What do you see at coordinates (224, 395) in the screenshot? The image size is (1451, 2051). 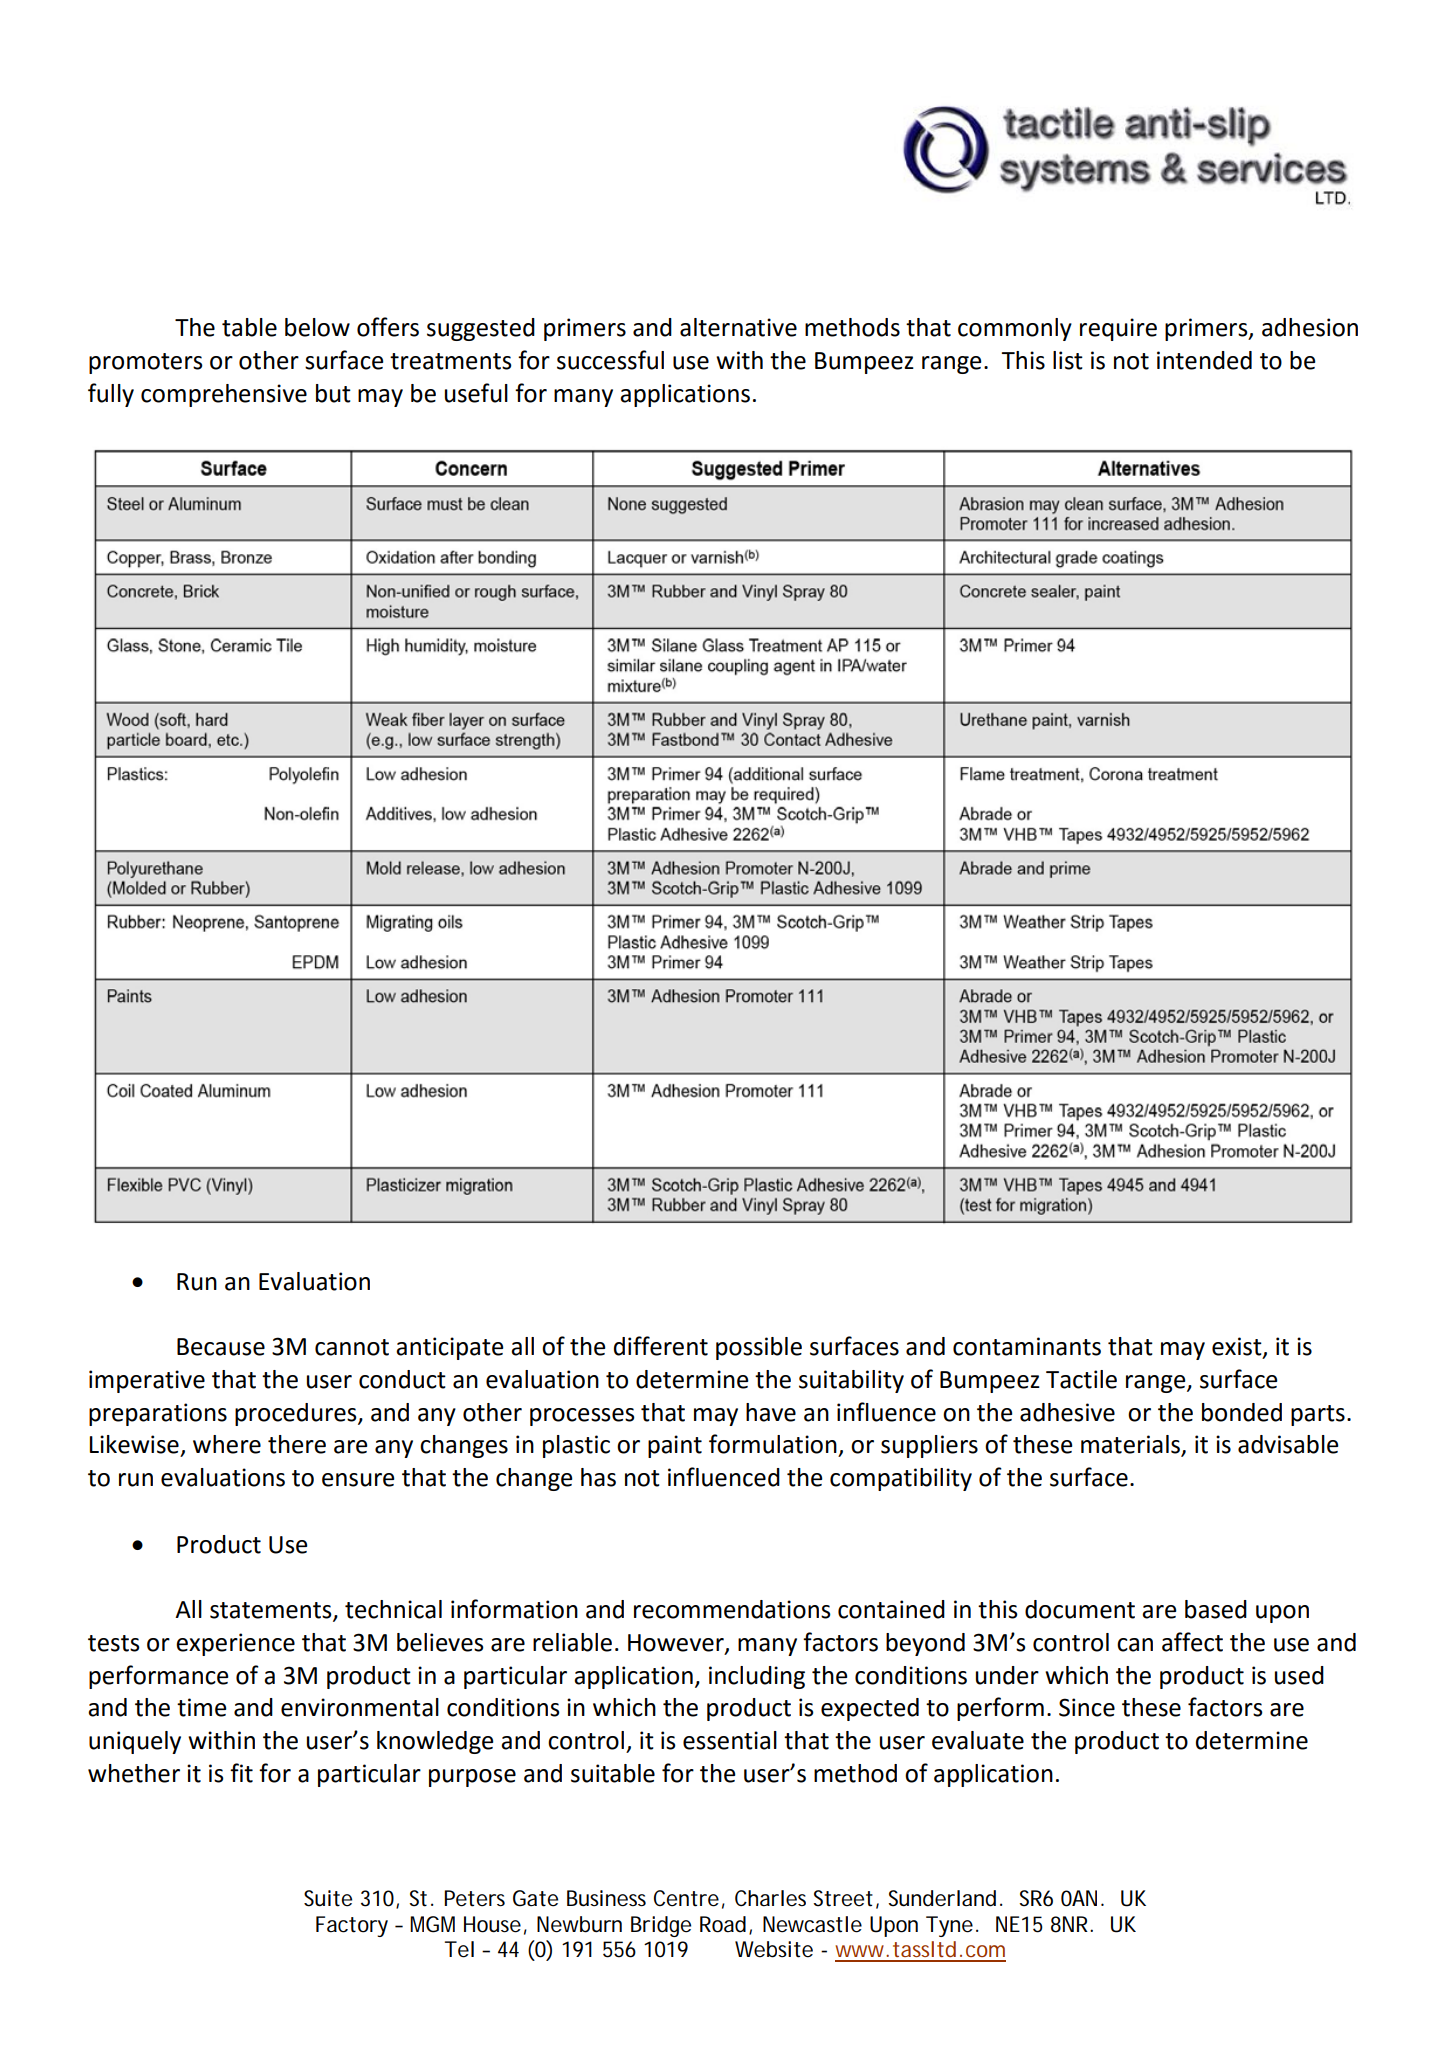 I see `comprehensive` at bounding box center [224, 395].
